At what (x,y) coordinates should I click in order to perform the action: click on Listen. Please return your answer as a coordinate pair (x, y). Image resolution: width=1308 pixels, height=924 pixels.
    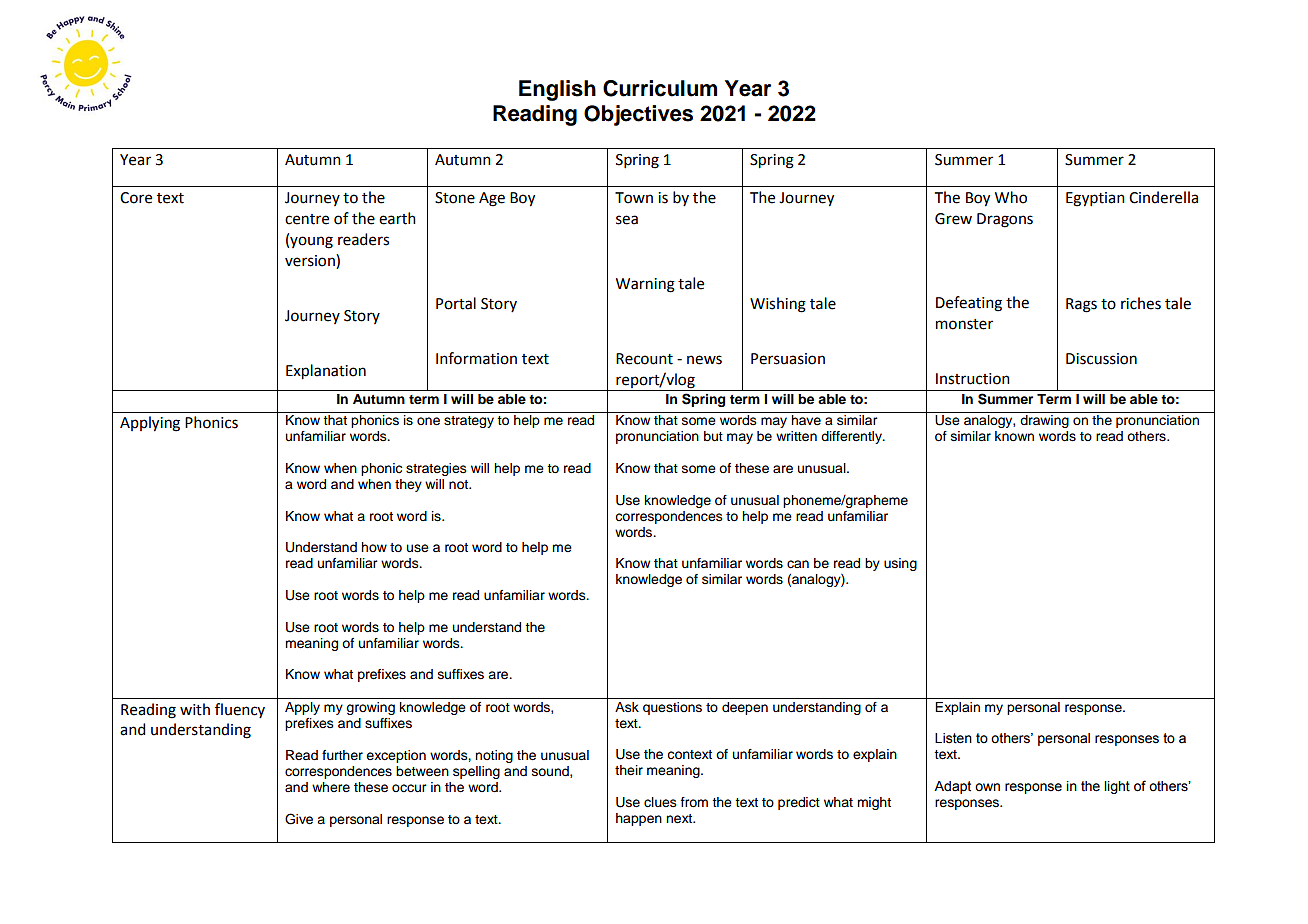
    Looking at the image, I should click on (953, 738).
